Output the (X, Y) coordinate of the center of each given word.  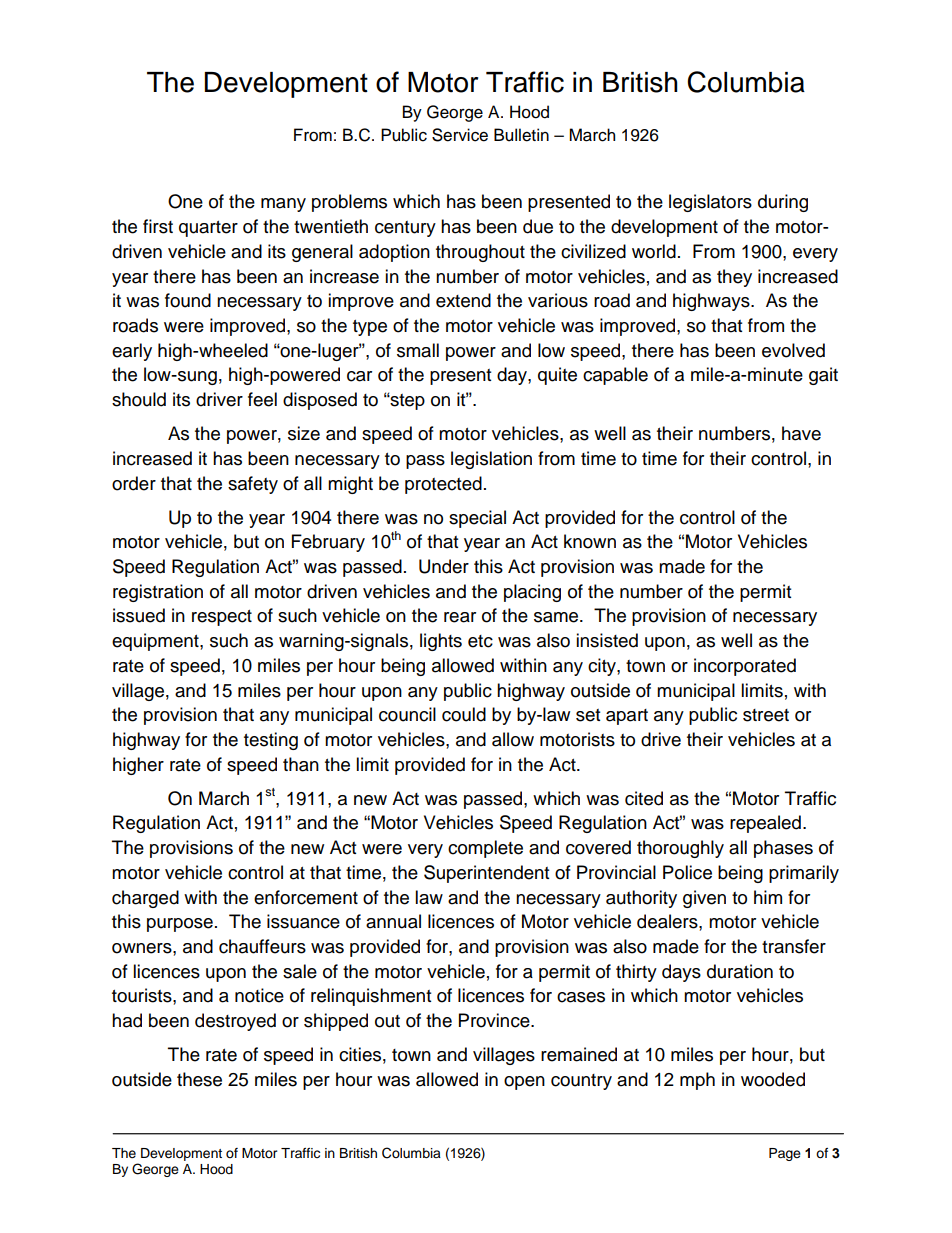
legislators (710, 203)
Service (460, 135)
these (199, 1079)
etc (480, 641)
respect (222, 618)
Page (785, 1154)
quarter (208, 229)
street (766, 715)
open (524, 1083)
